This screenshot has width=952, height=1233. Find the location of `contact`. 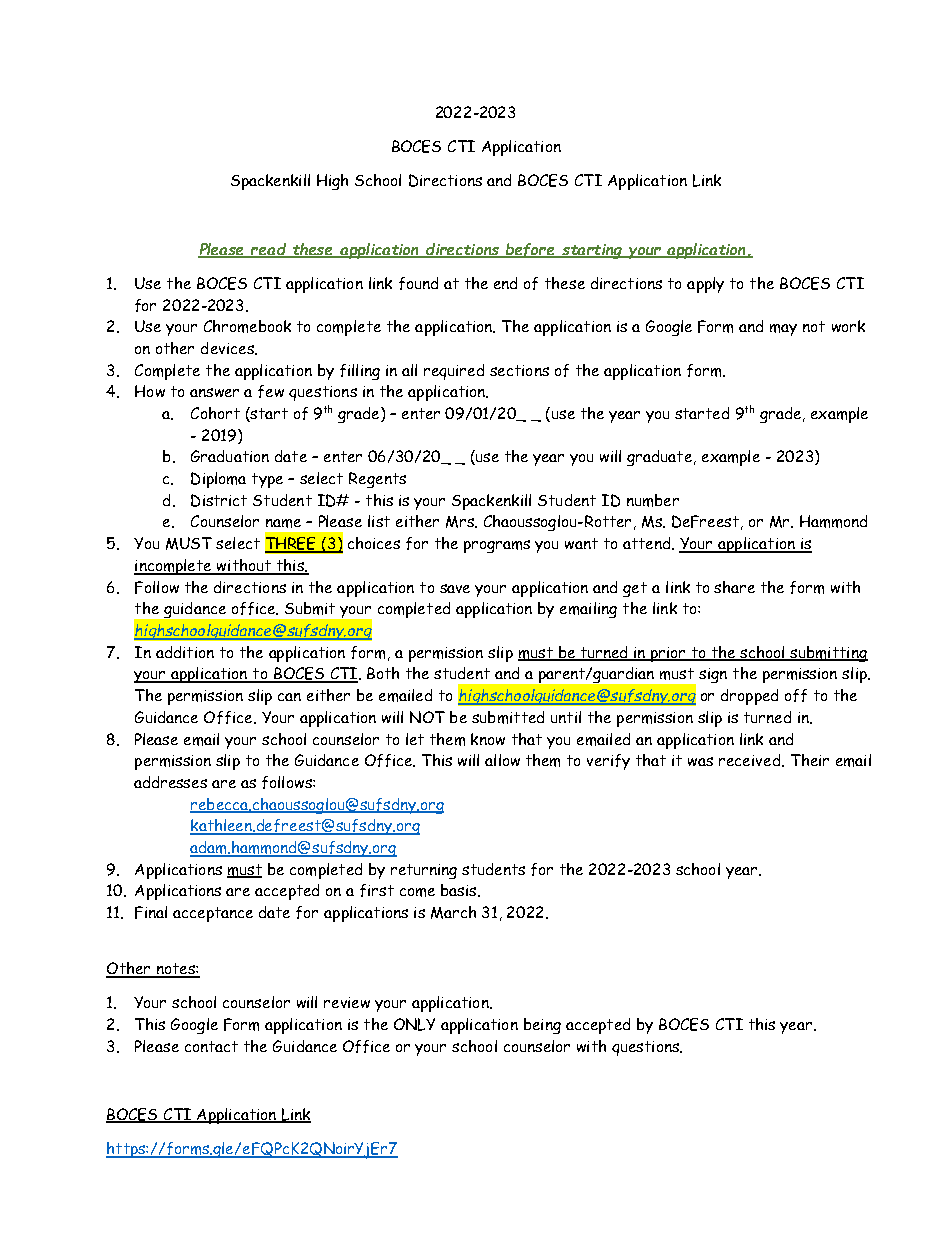

contact is located at coordinates (211, 1046).
